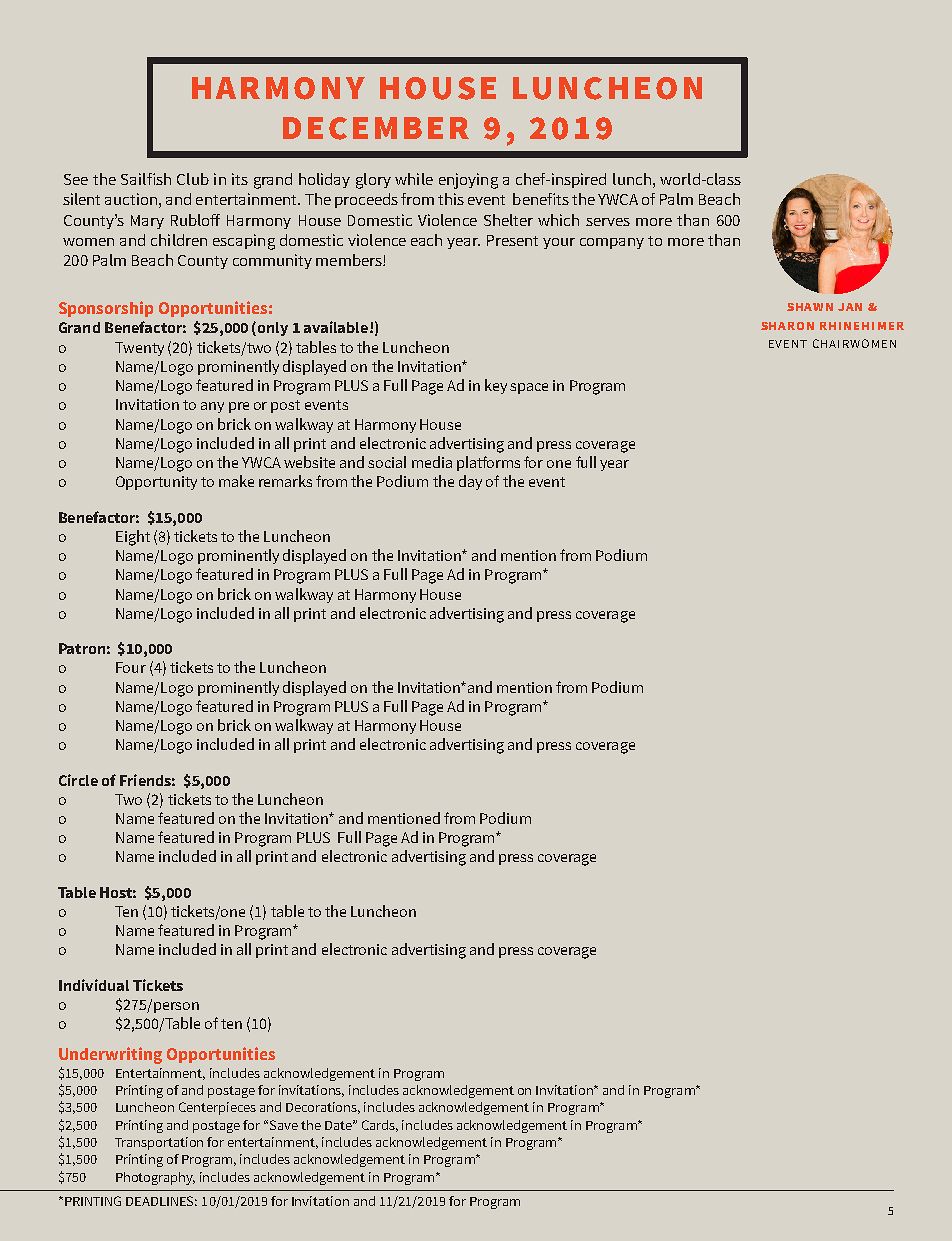 The height and width of the screenshot is (1241, 952). I want to click on Mary, so click(147, 222).
